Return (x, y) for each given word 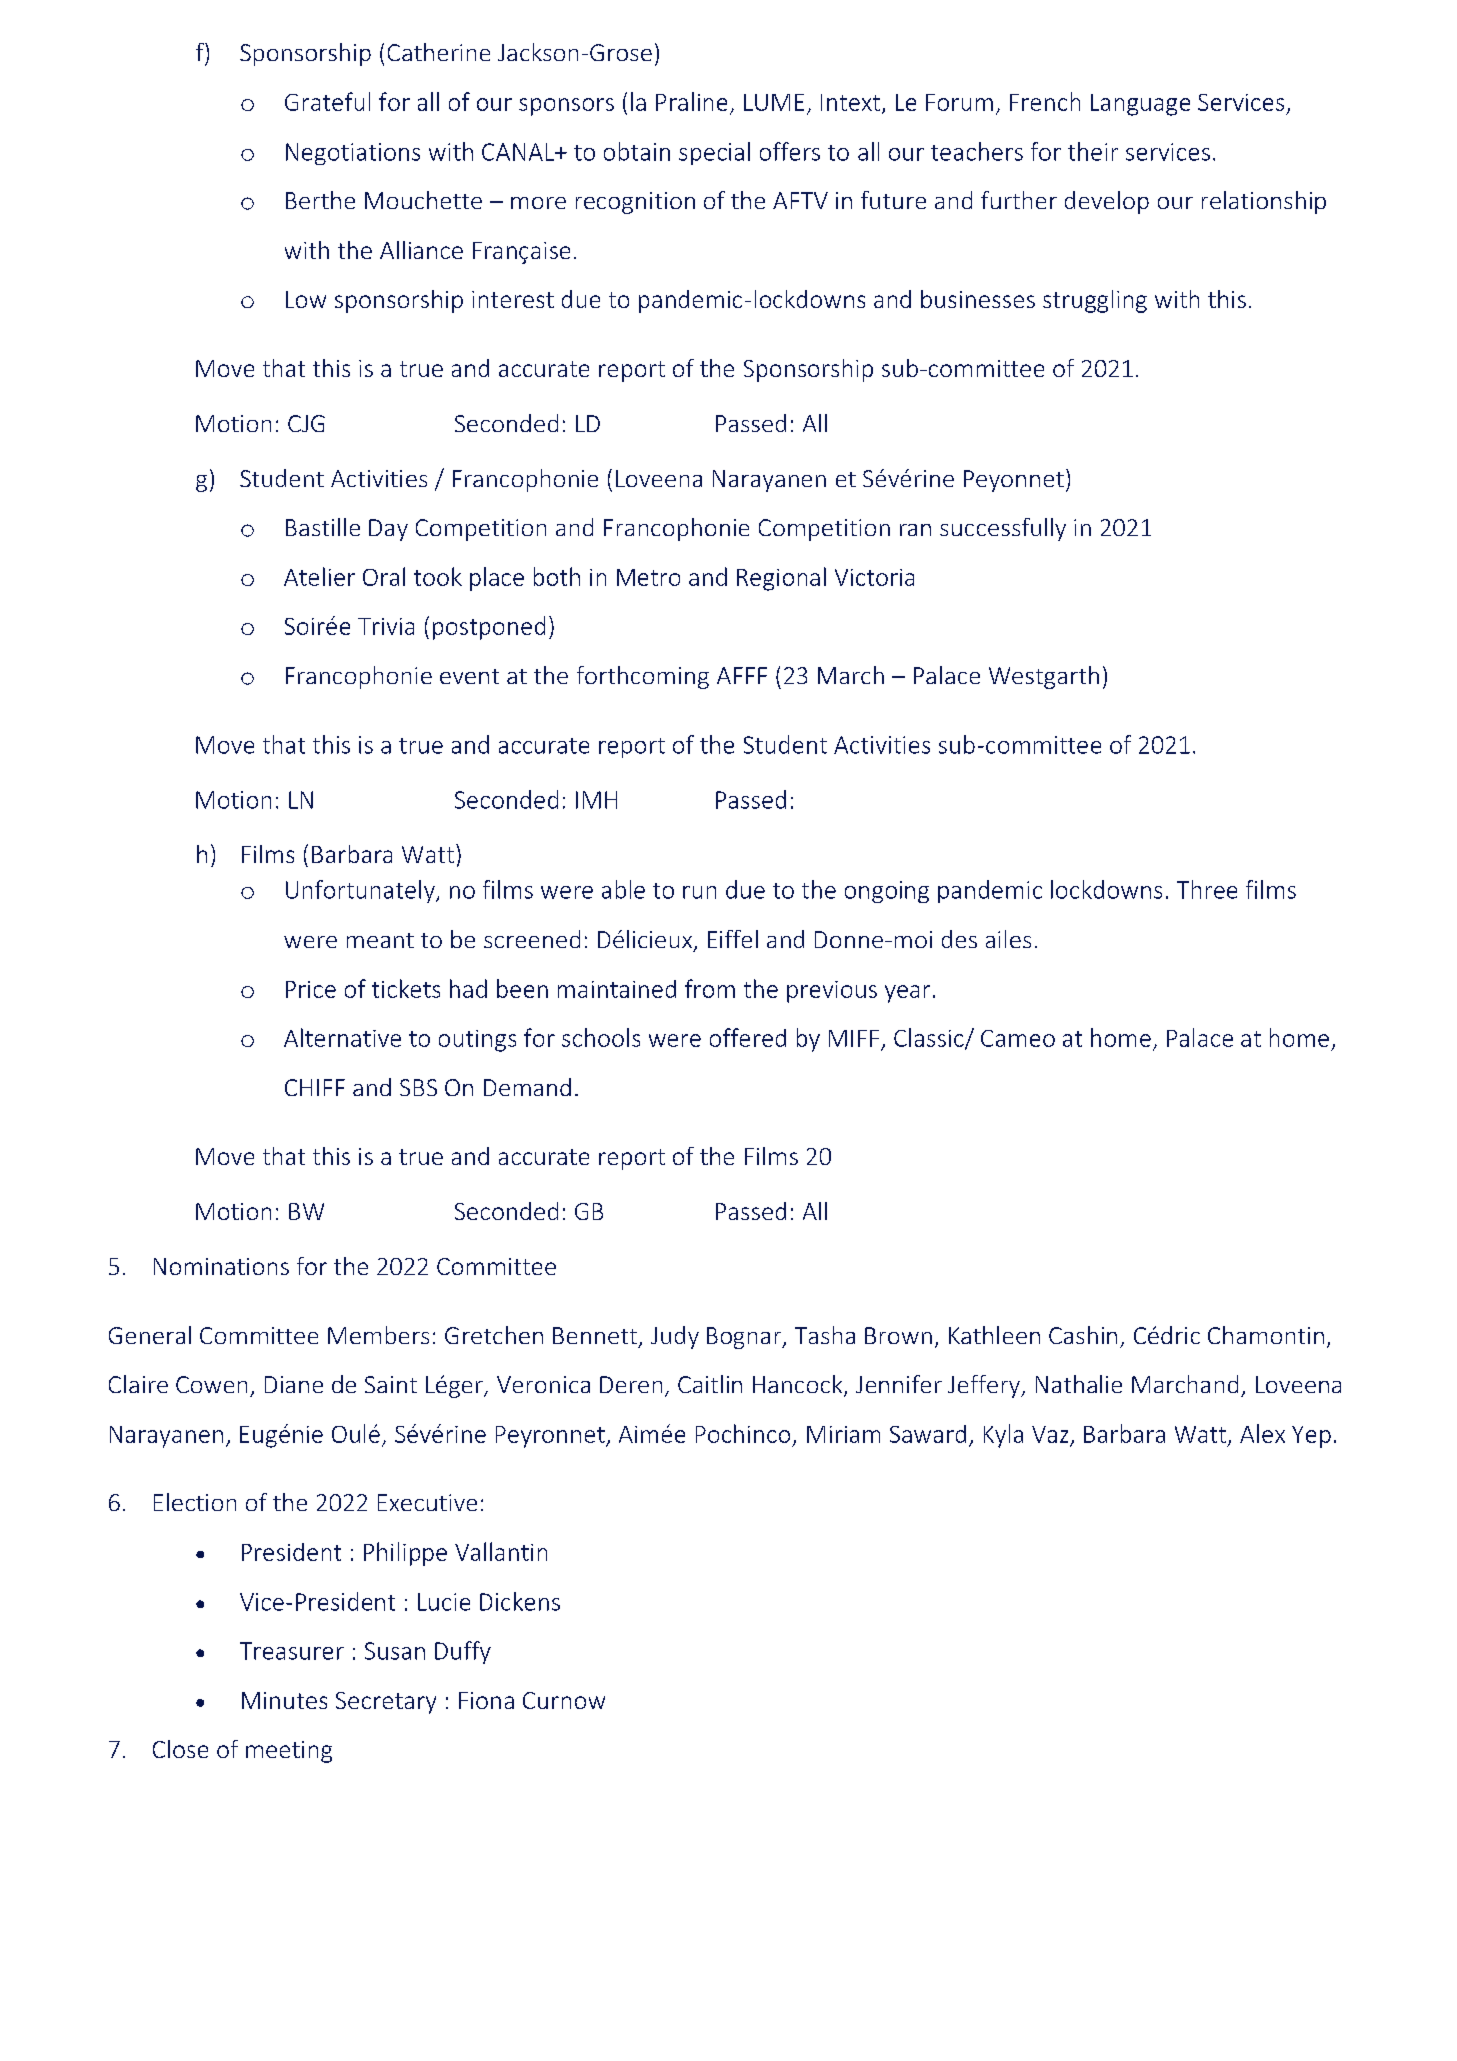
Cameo (1018, 1038)
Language (1140, 105)
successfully (1003, 529)
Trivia (386, 626)
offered (748, 1037)
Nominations (221, 1266)
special (714, 153)
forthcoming (643, 677)
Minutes (284, 1700)
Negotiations (353, 154)
